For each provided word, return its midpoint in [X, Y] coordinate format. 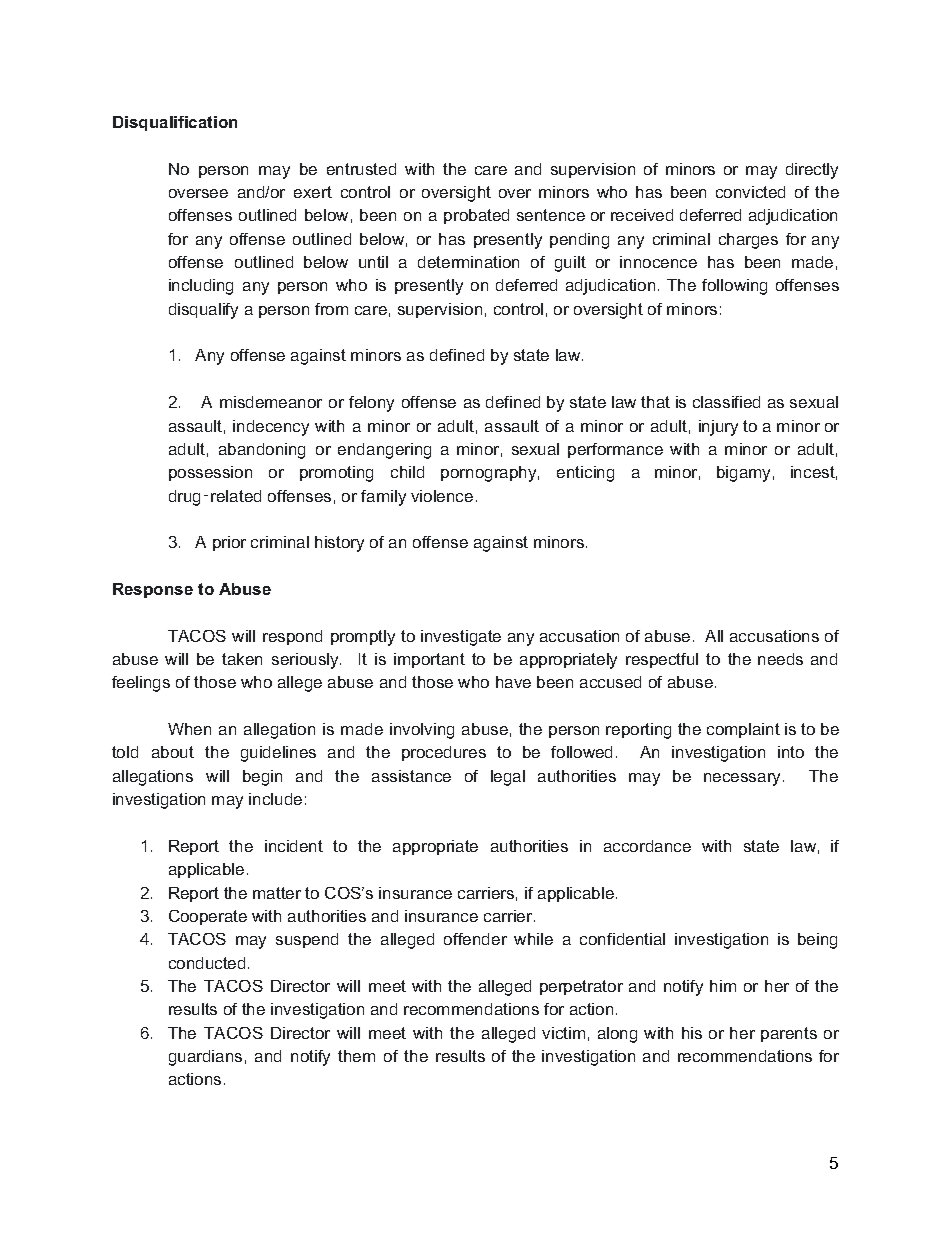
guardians [205, 1058]
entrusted [361, 169]
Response [153, 590]
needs [780, 659]
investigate [461, 638]
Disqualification [175, 123]
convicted [750, 192]
